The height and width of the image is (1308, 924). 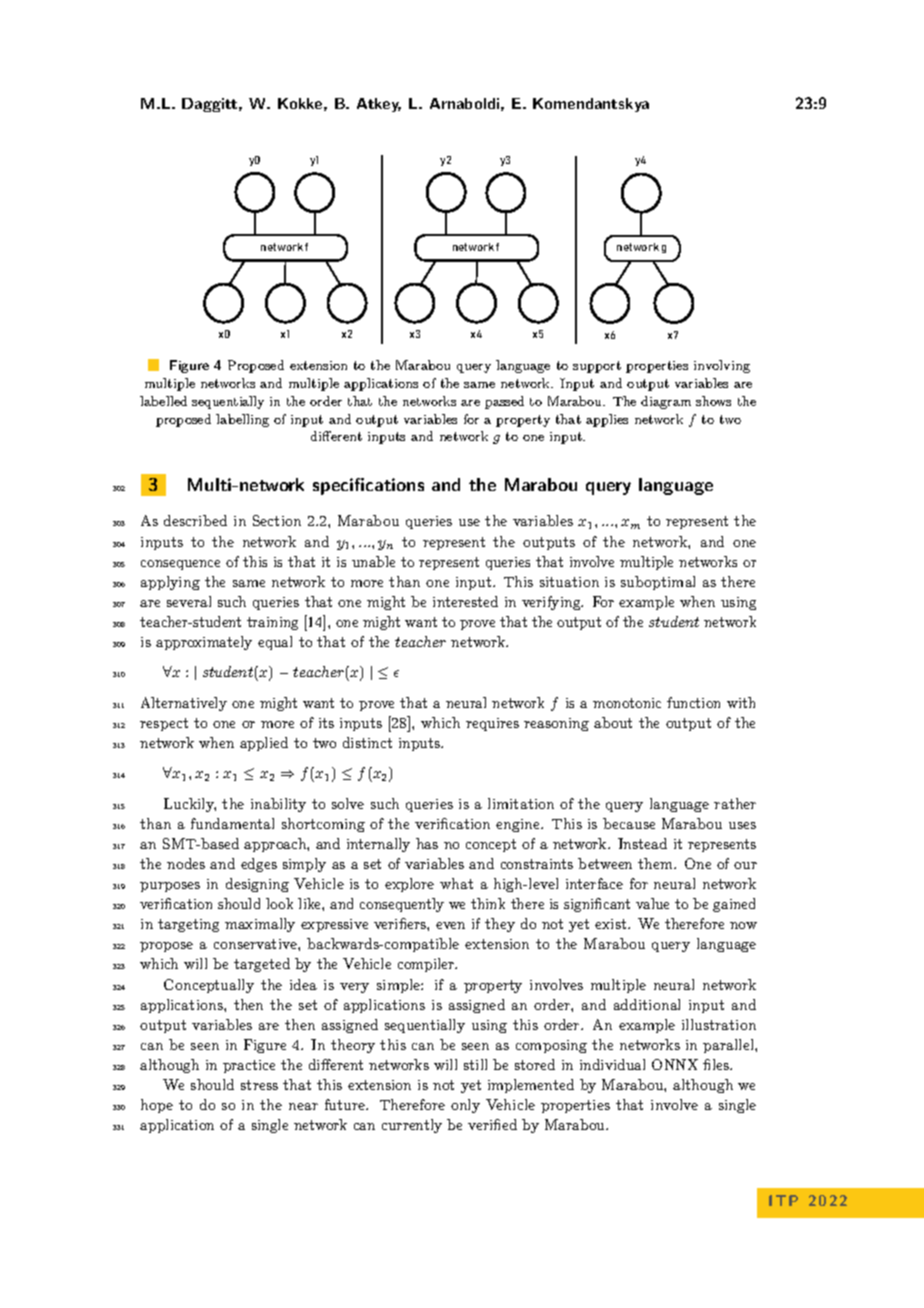 What do you see at coordinates (504, 402) in the image?
I see `passed` at bounding box center [504, 402].
